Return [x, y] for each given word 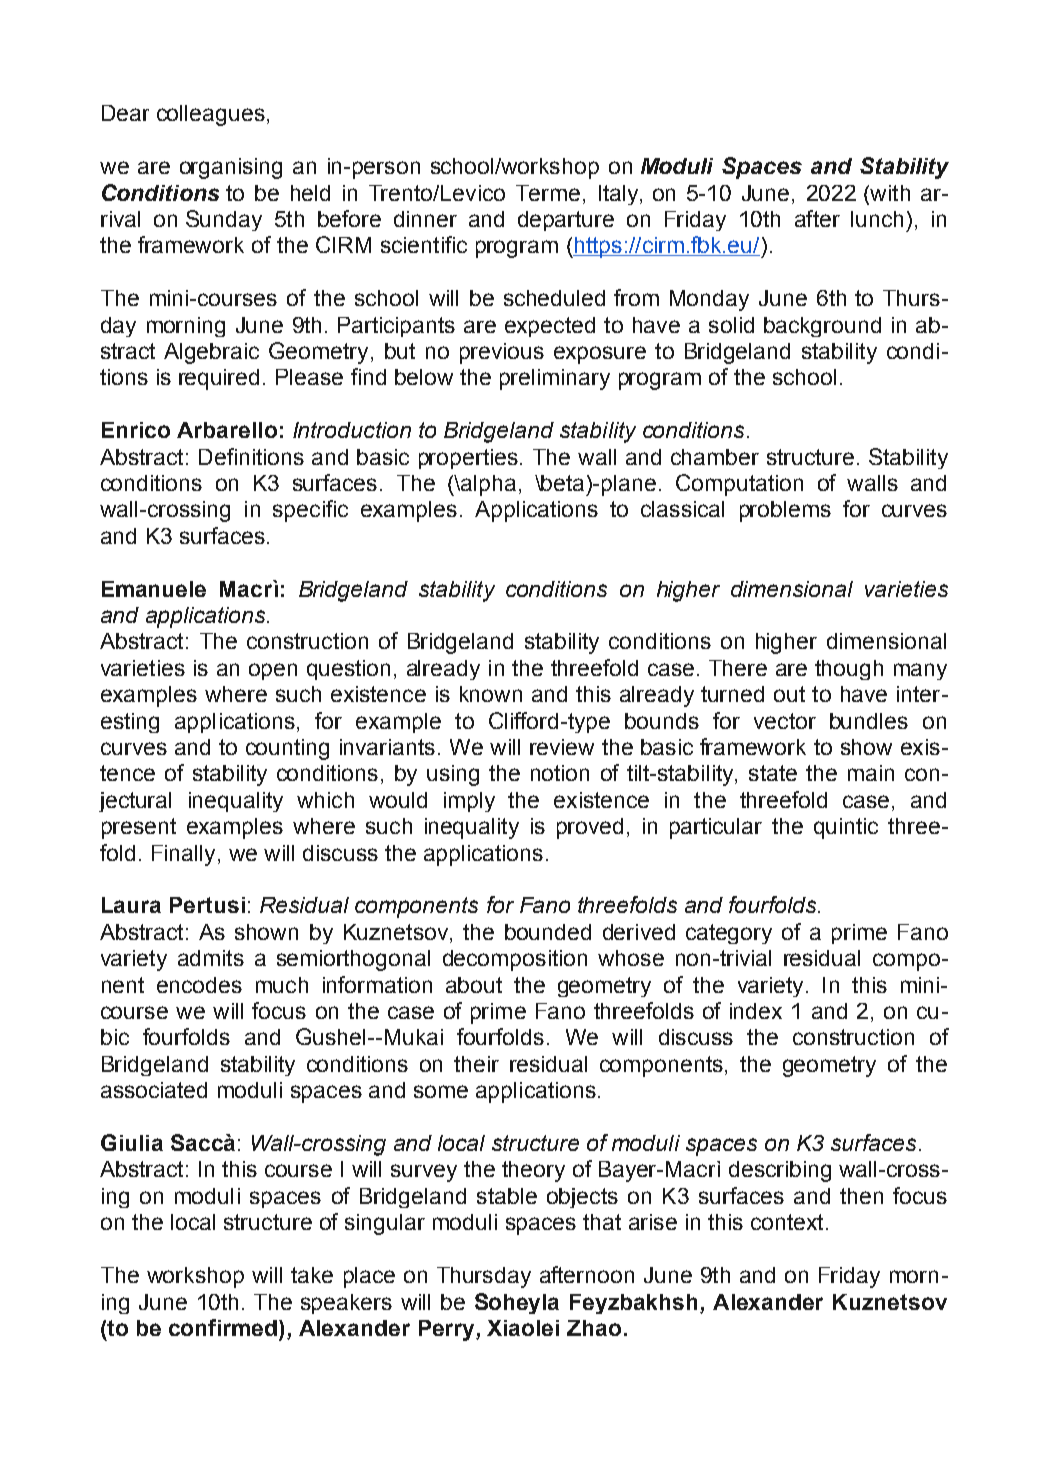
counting [287, 749]
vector [785, 721]
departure [566, 221]
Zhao [594, 1328]
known [491, 694]
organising [231, 168]
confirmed [224, 1327]
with [889, 193]
